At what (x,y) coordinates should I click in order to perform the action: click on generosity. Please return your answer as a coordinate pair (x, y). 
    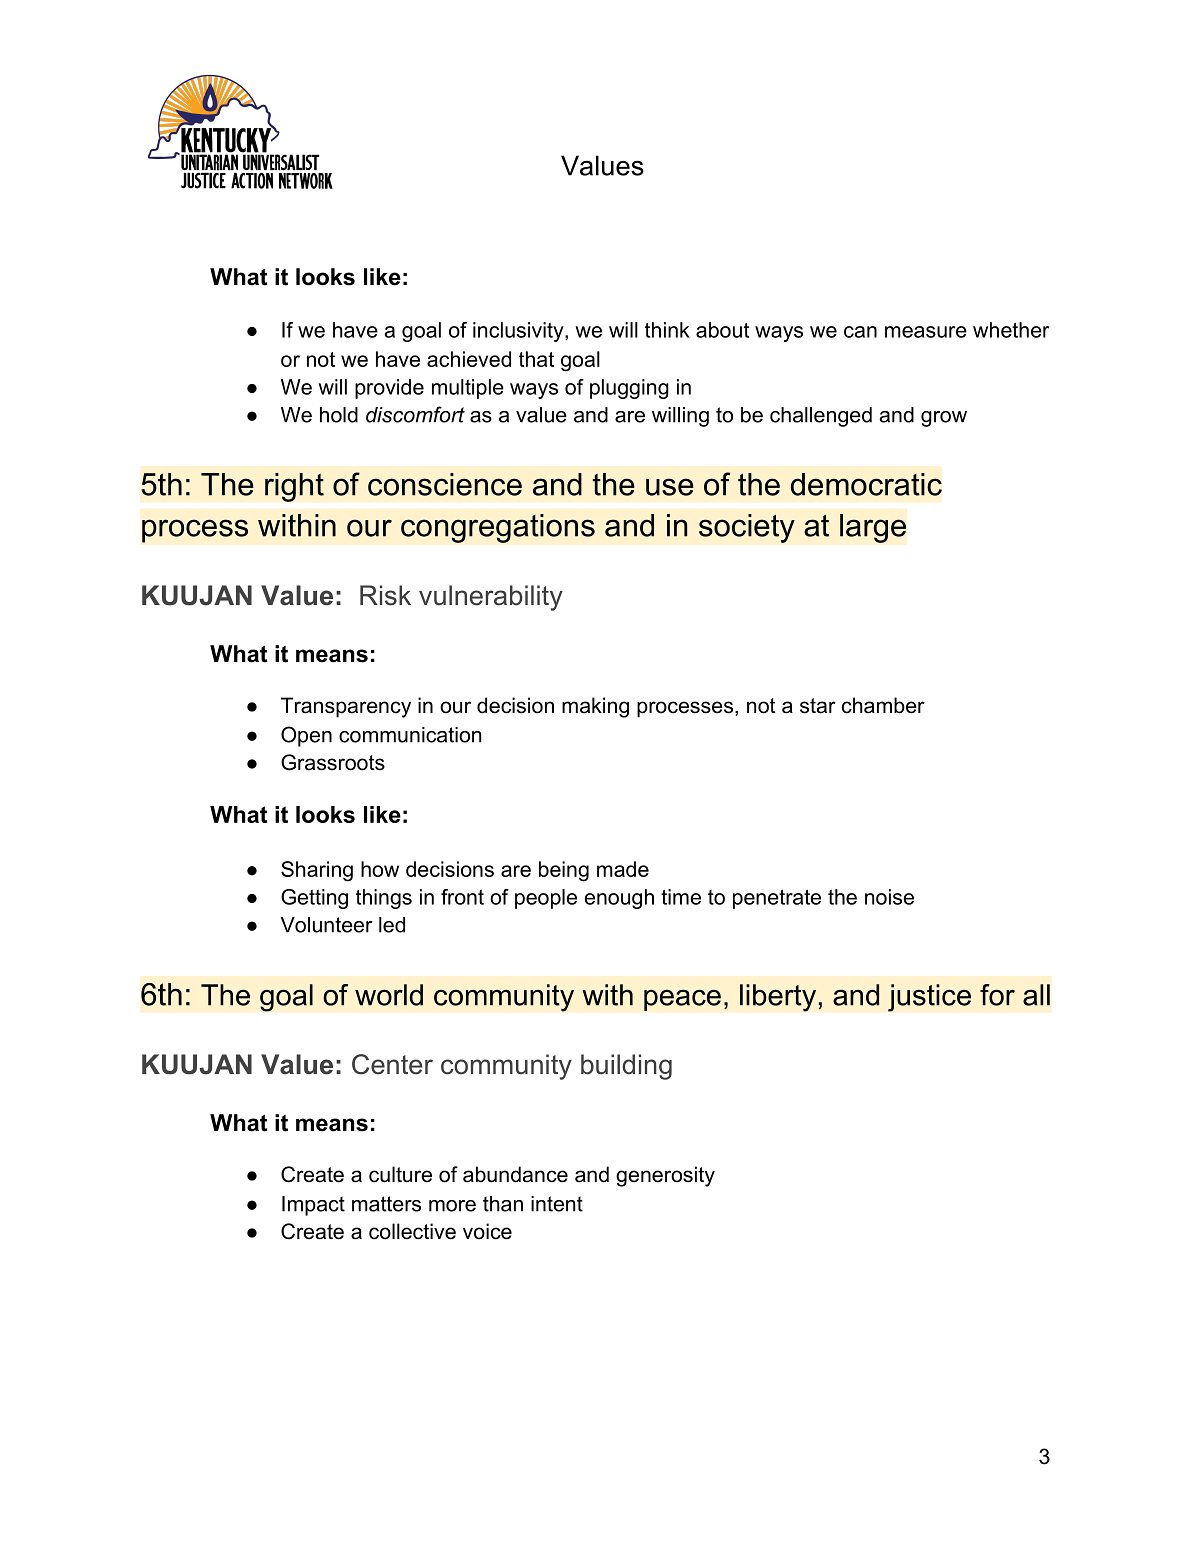
    Looking at the image, I should click on (665, 1176).
